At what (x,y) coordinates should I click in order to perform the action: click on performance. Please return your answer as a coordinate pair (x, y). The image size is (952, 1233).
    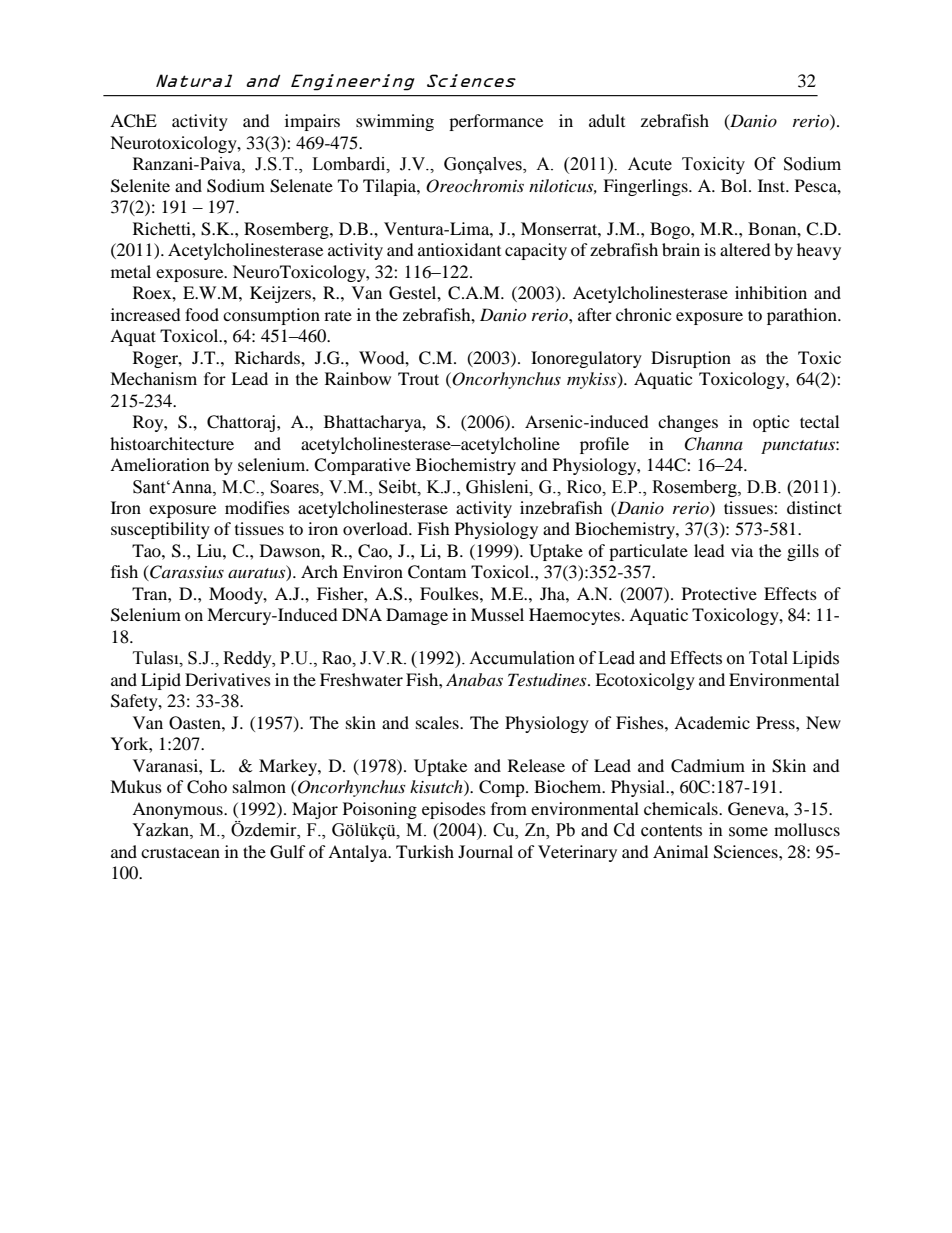
    Looking at the image, I should click on (496, 122).
